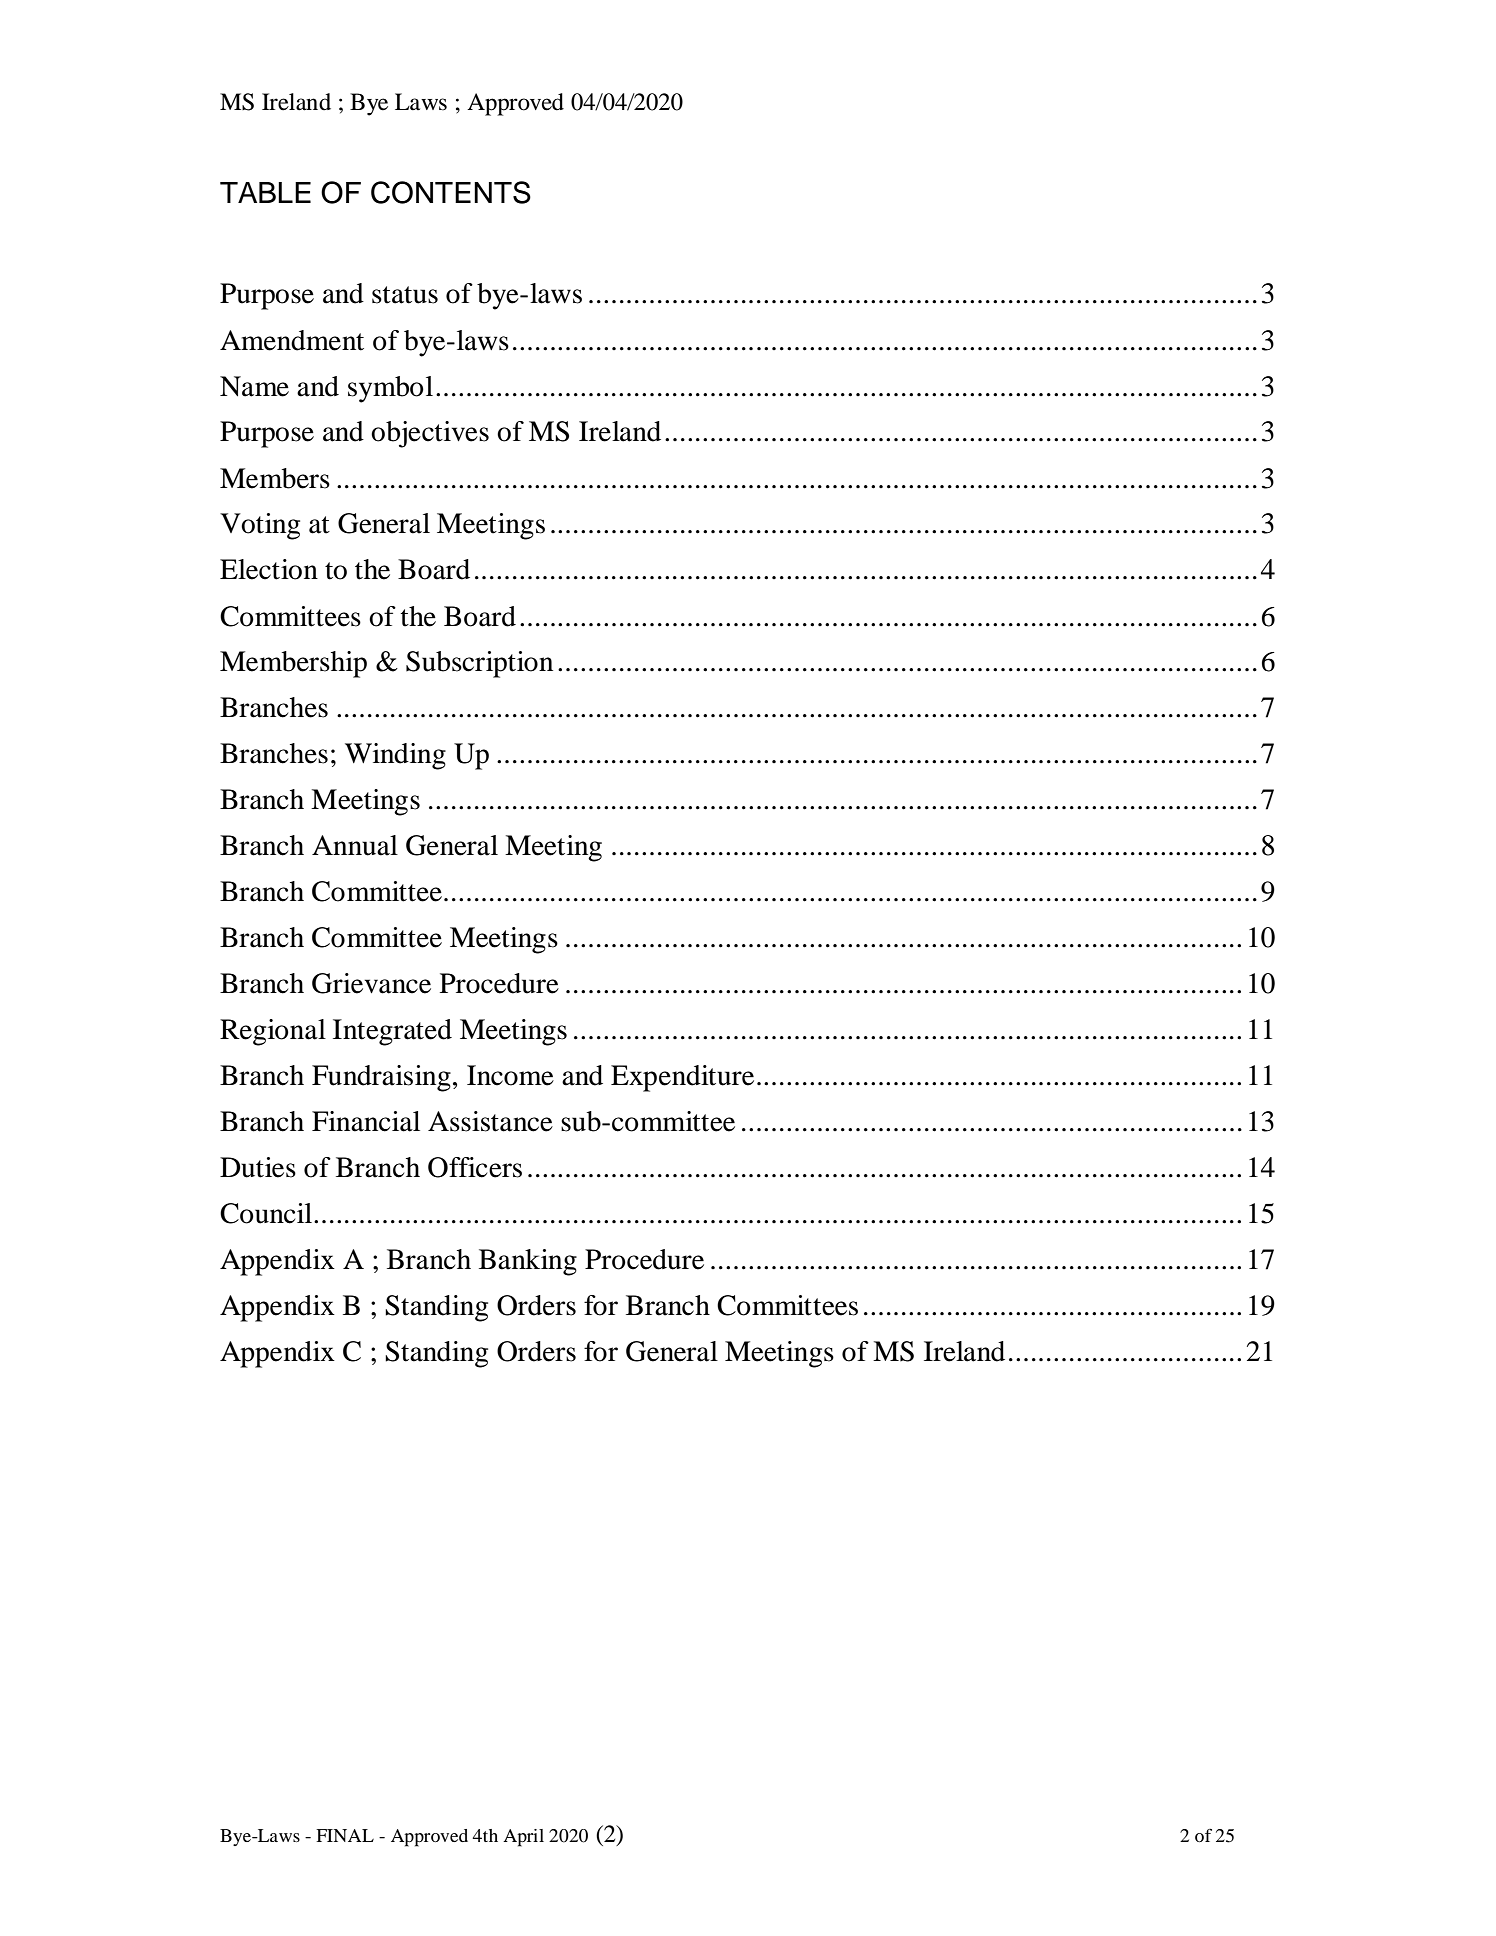 The height and width of the screenshot is (1936, 1496). What do you see at coordinates (258, 1167) in the screenshot?
I see `Duties` at bounding box center [258, 1167].
